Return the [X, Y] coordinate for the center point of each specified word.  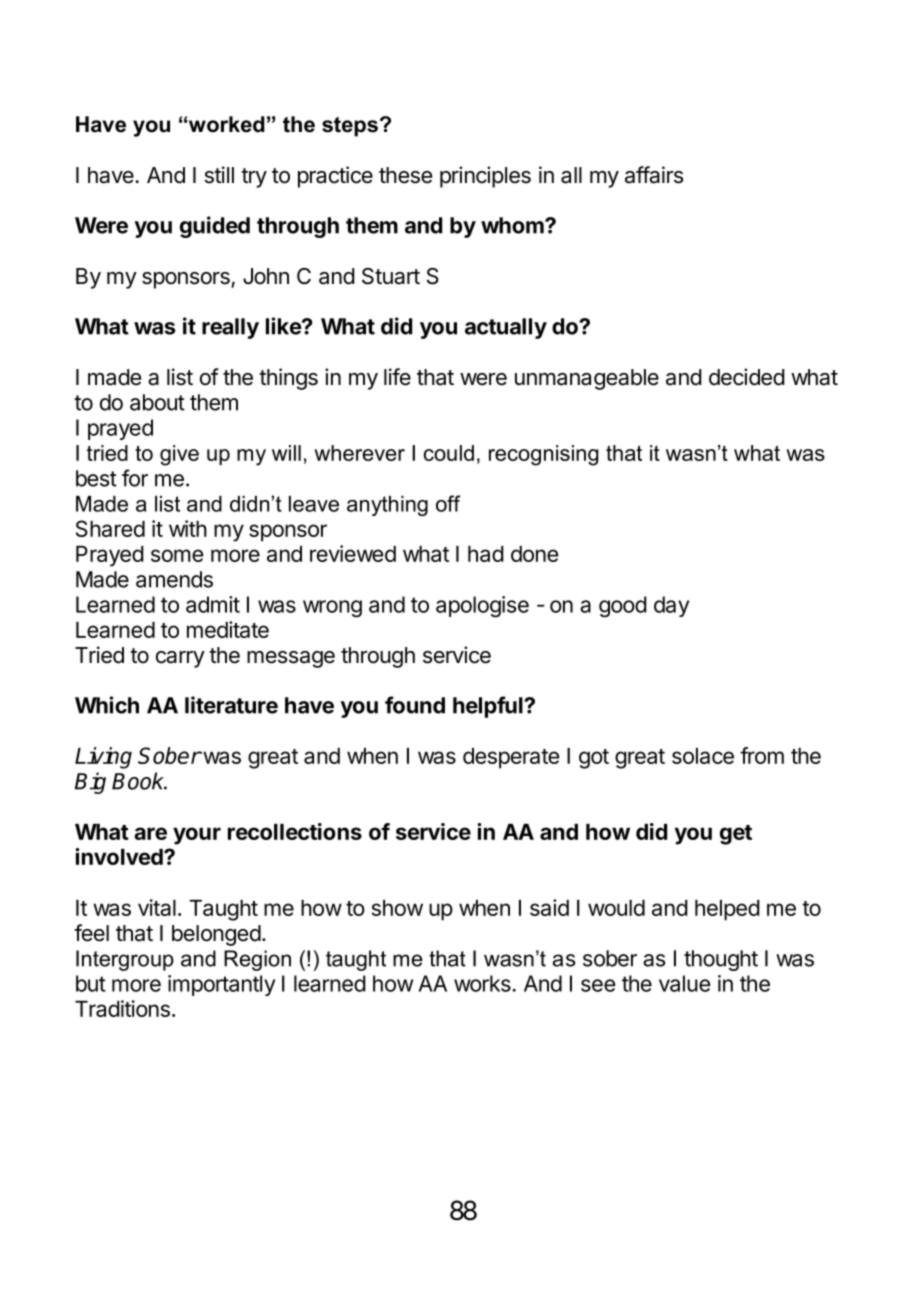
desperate [511, 758]
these [405, 175]
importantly [221, 985]
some [177, 555]
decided [747, 377]
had [486, 554]
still [219, 175]
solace [703, 756]
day [671, 606]
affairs [654, 175]
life [397, 377]
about [157, 402]
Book [139, 781]
